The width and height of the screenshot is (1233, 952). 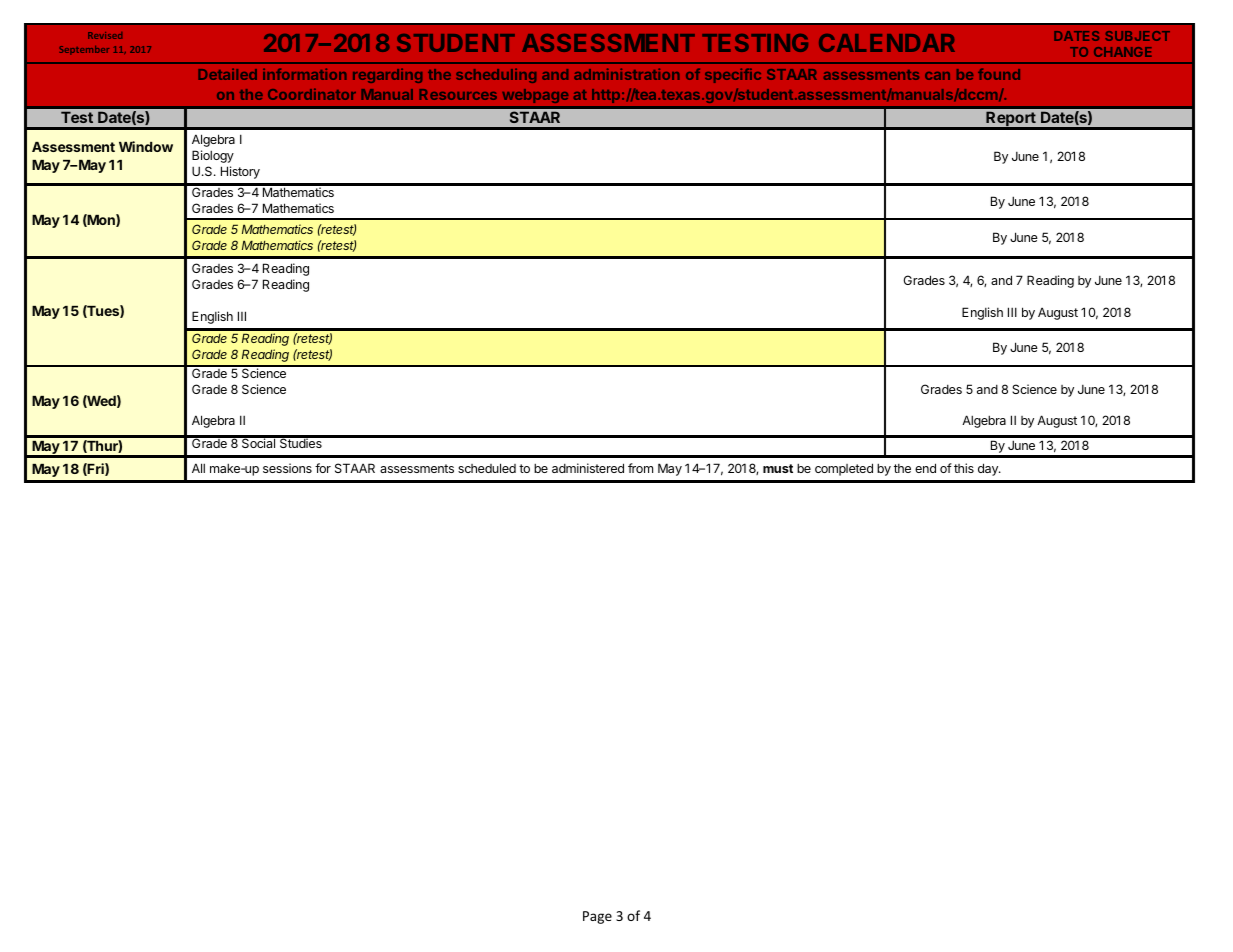 What do you see at coordinates (626, 74) in the screenshot?
I see `administration` at bounding box center [626, 74].
